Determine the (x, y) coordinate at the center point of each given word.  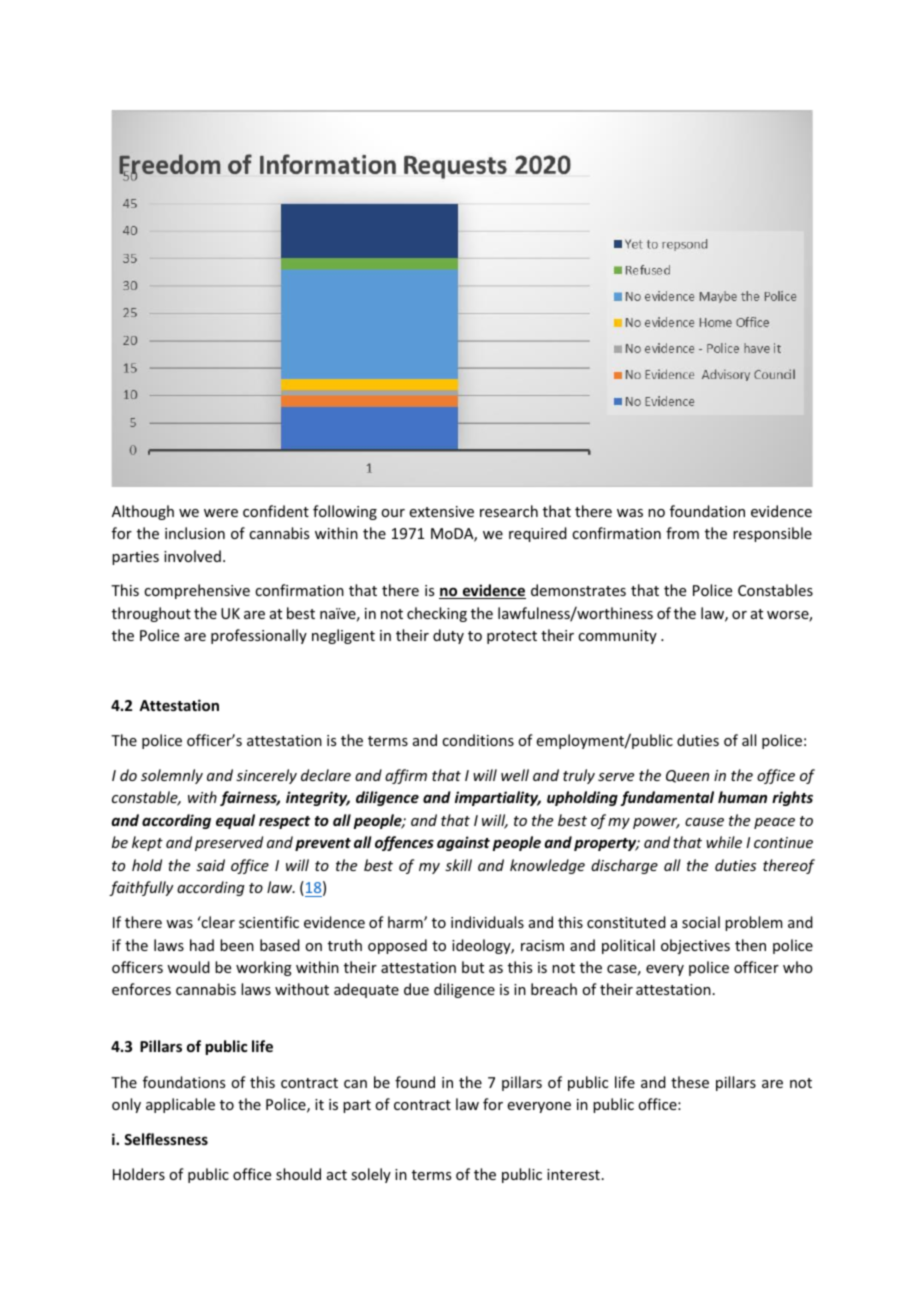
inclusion (195, 533)
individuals (487, 922)
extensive (441, 511)
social (701, 922)
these (690, 1082)
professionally (259, 636)
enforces (141, 989)
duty (448, 636)
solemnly (172, 776)
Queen (687, 776)
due (416, 989)
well (515, 775)
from (682, 533)
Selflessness (166, 1139)
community (617, 637)
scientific (269, 922)
